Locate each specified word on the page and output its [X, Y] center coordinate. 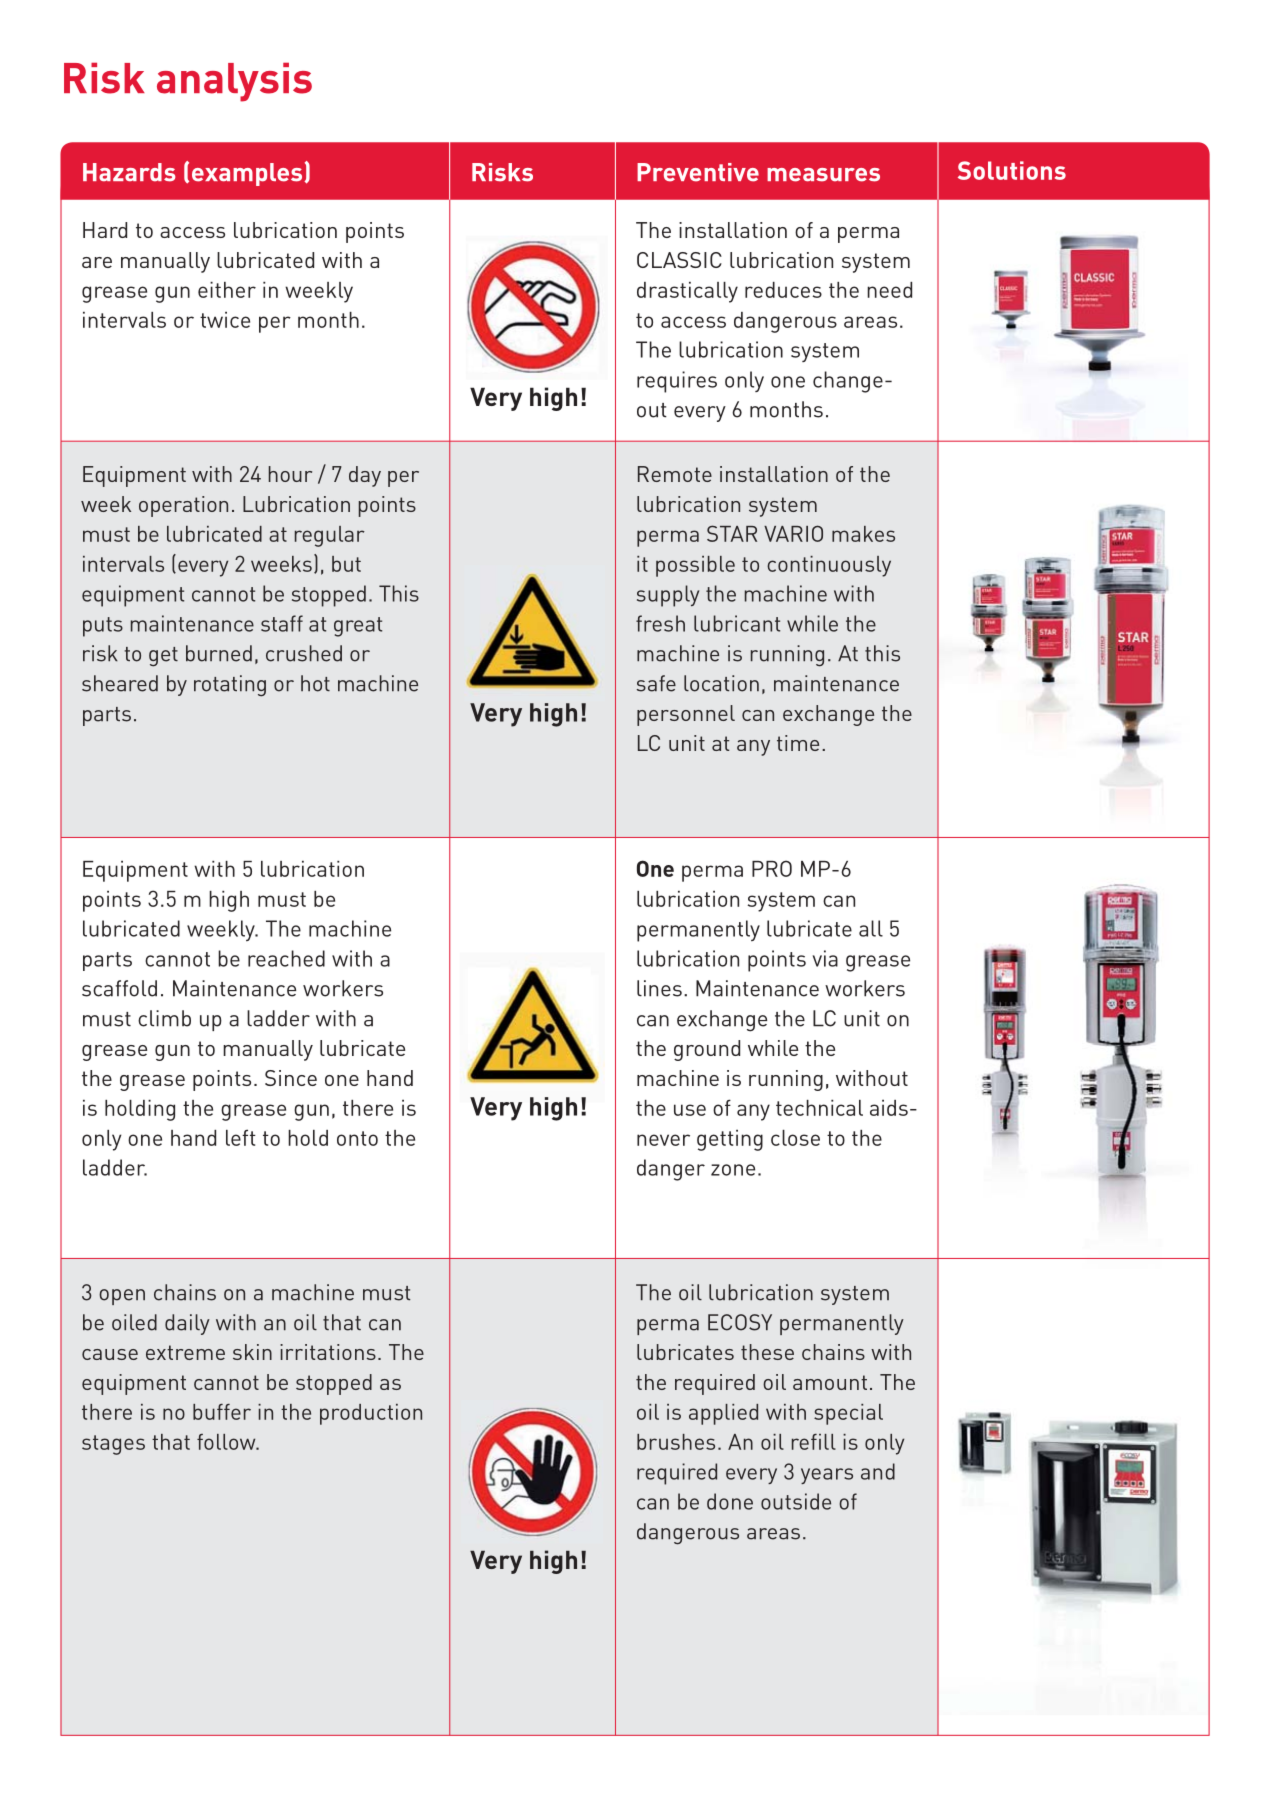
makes [863, 534]
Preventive [698, 172]
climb [164, 1018]
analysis [234, 82]
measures [823, 175]
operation [183, 506]
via [825, 958]
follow [227, 1442]
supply [668, 596]
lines [659, 988]
